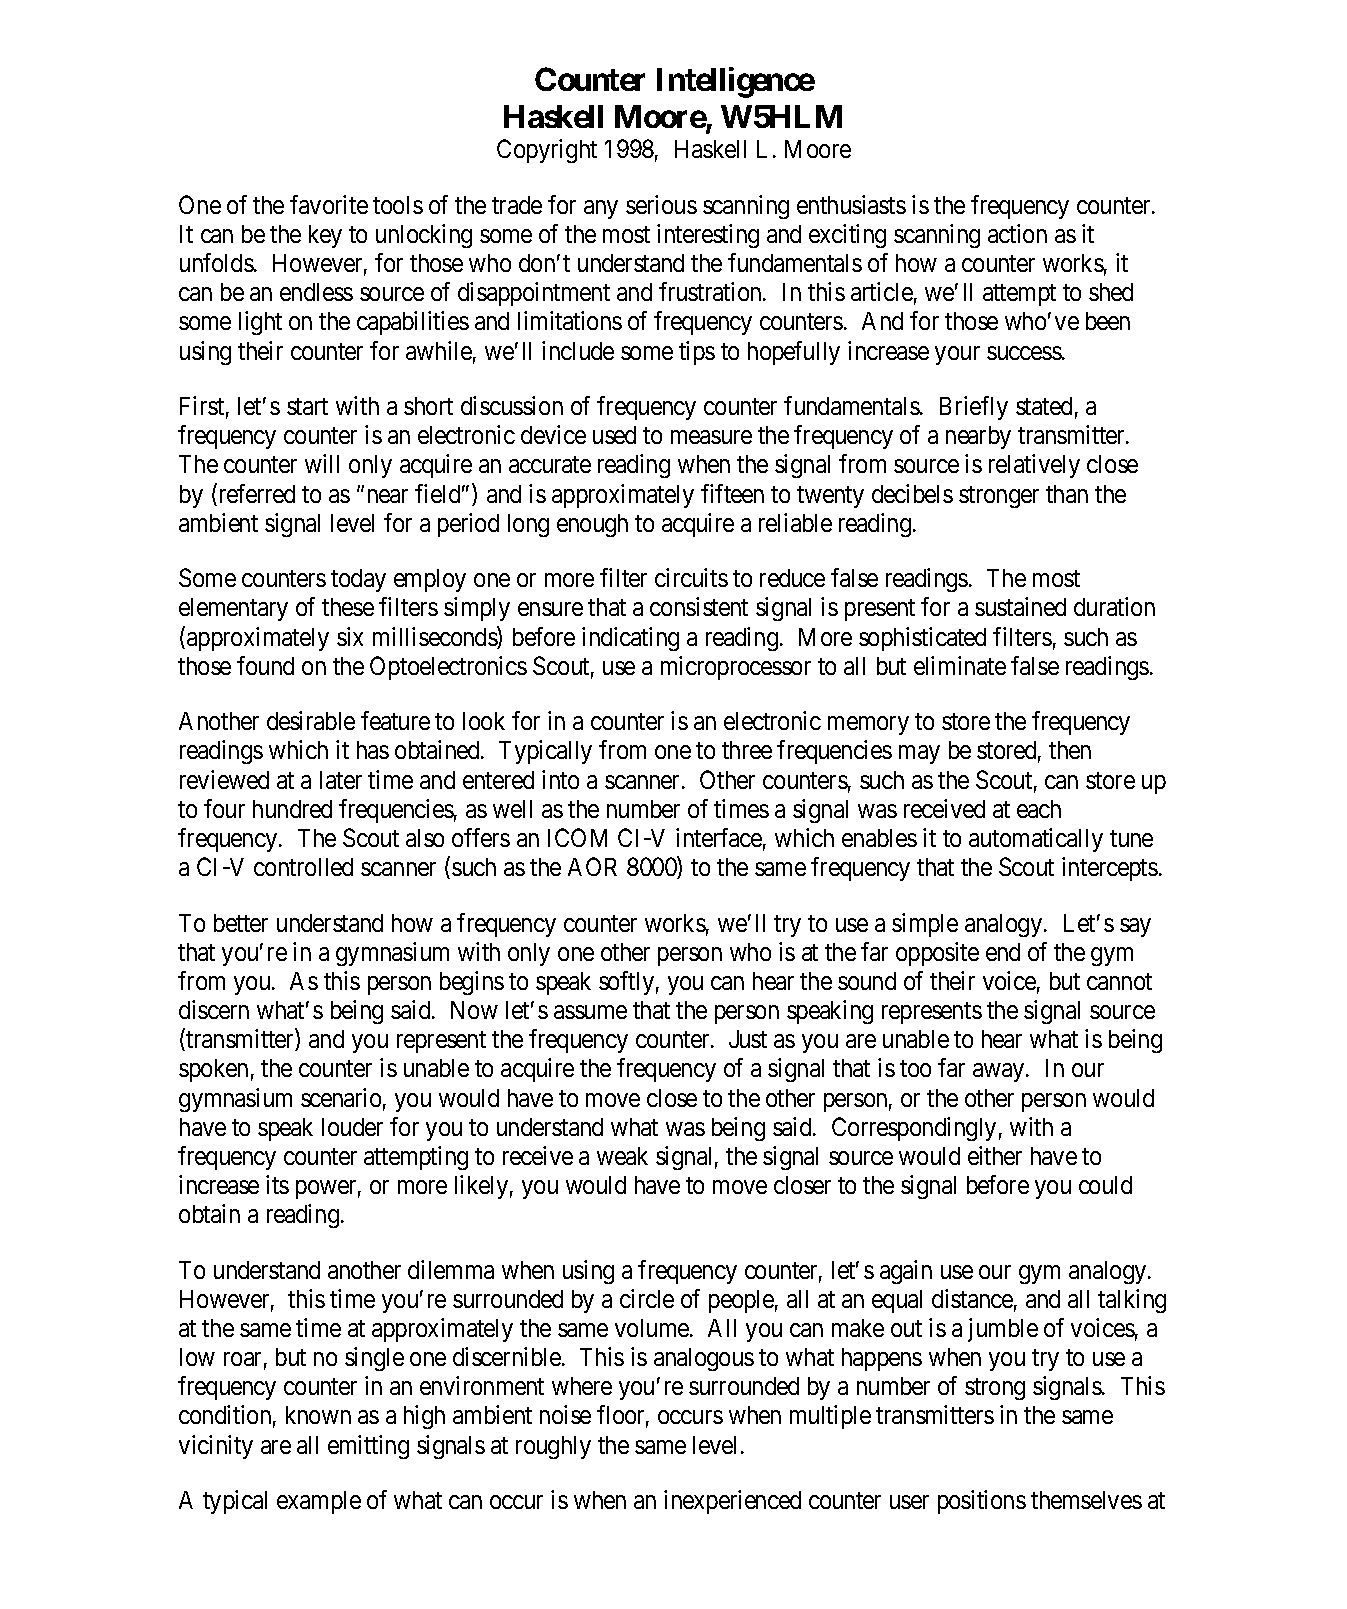 The image size is (1347, 1609). What do you see at coordinates (329, 204) in the screenshot?
I see `favorite` at bounding box center [329, 204].
